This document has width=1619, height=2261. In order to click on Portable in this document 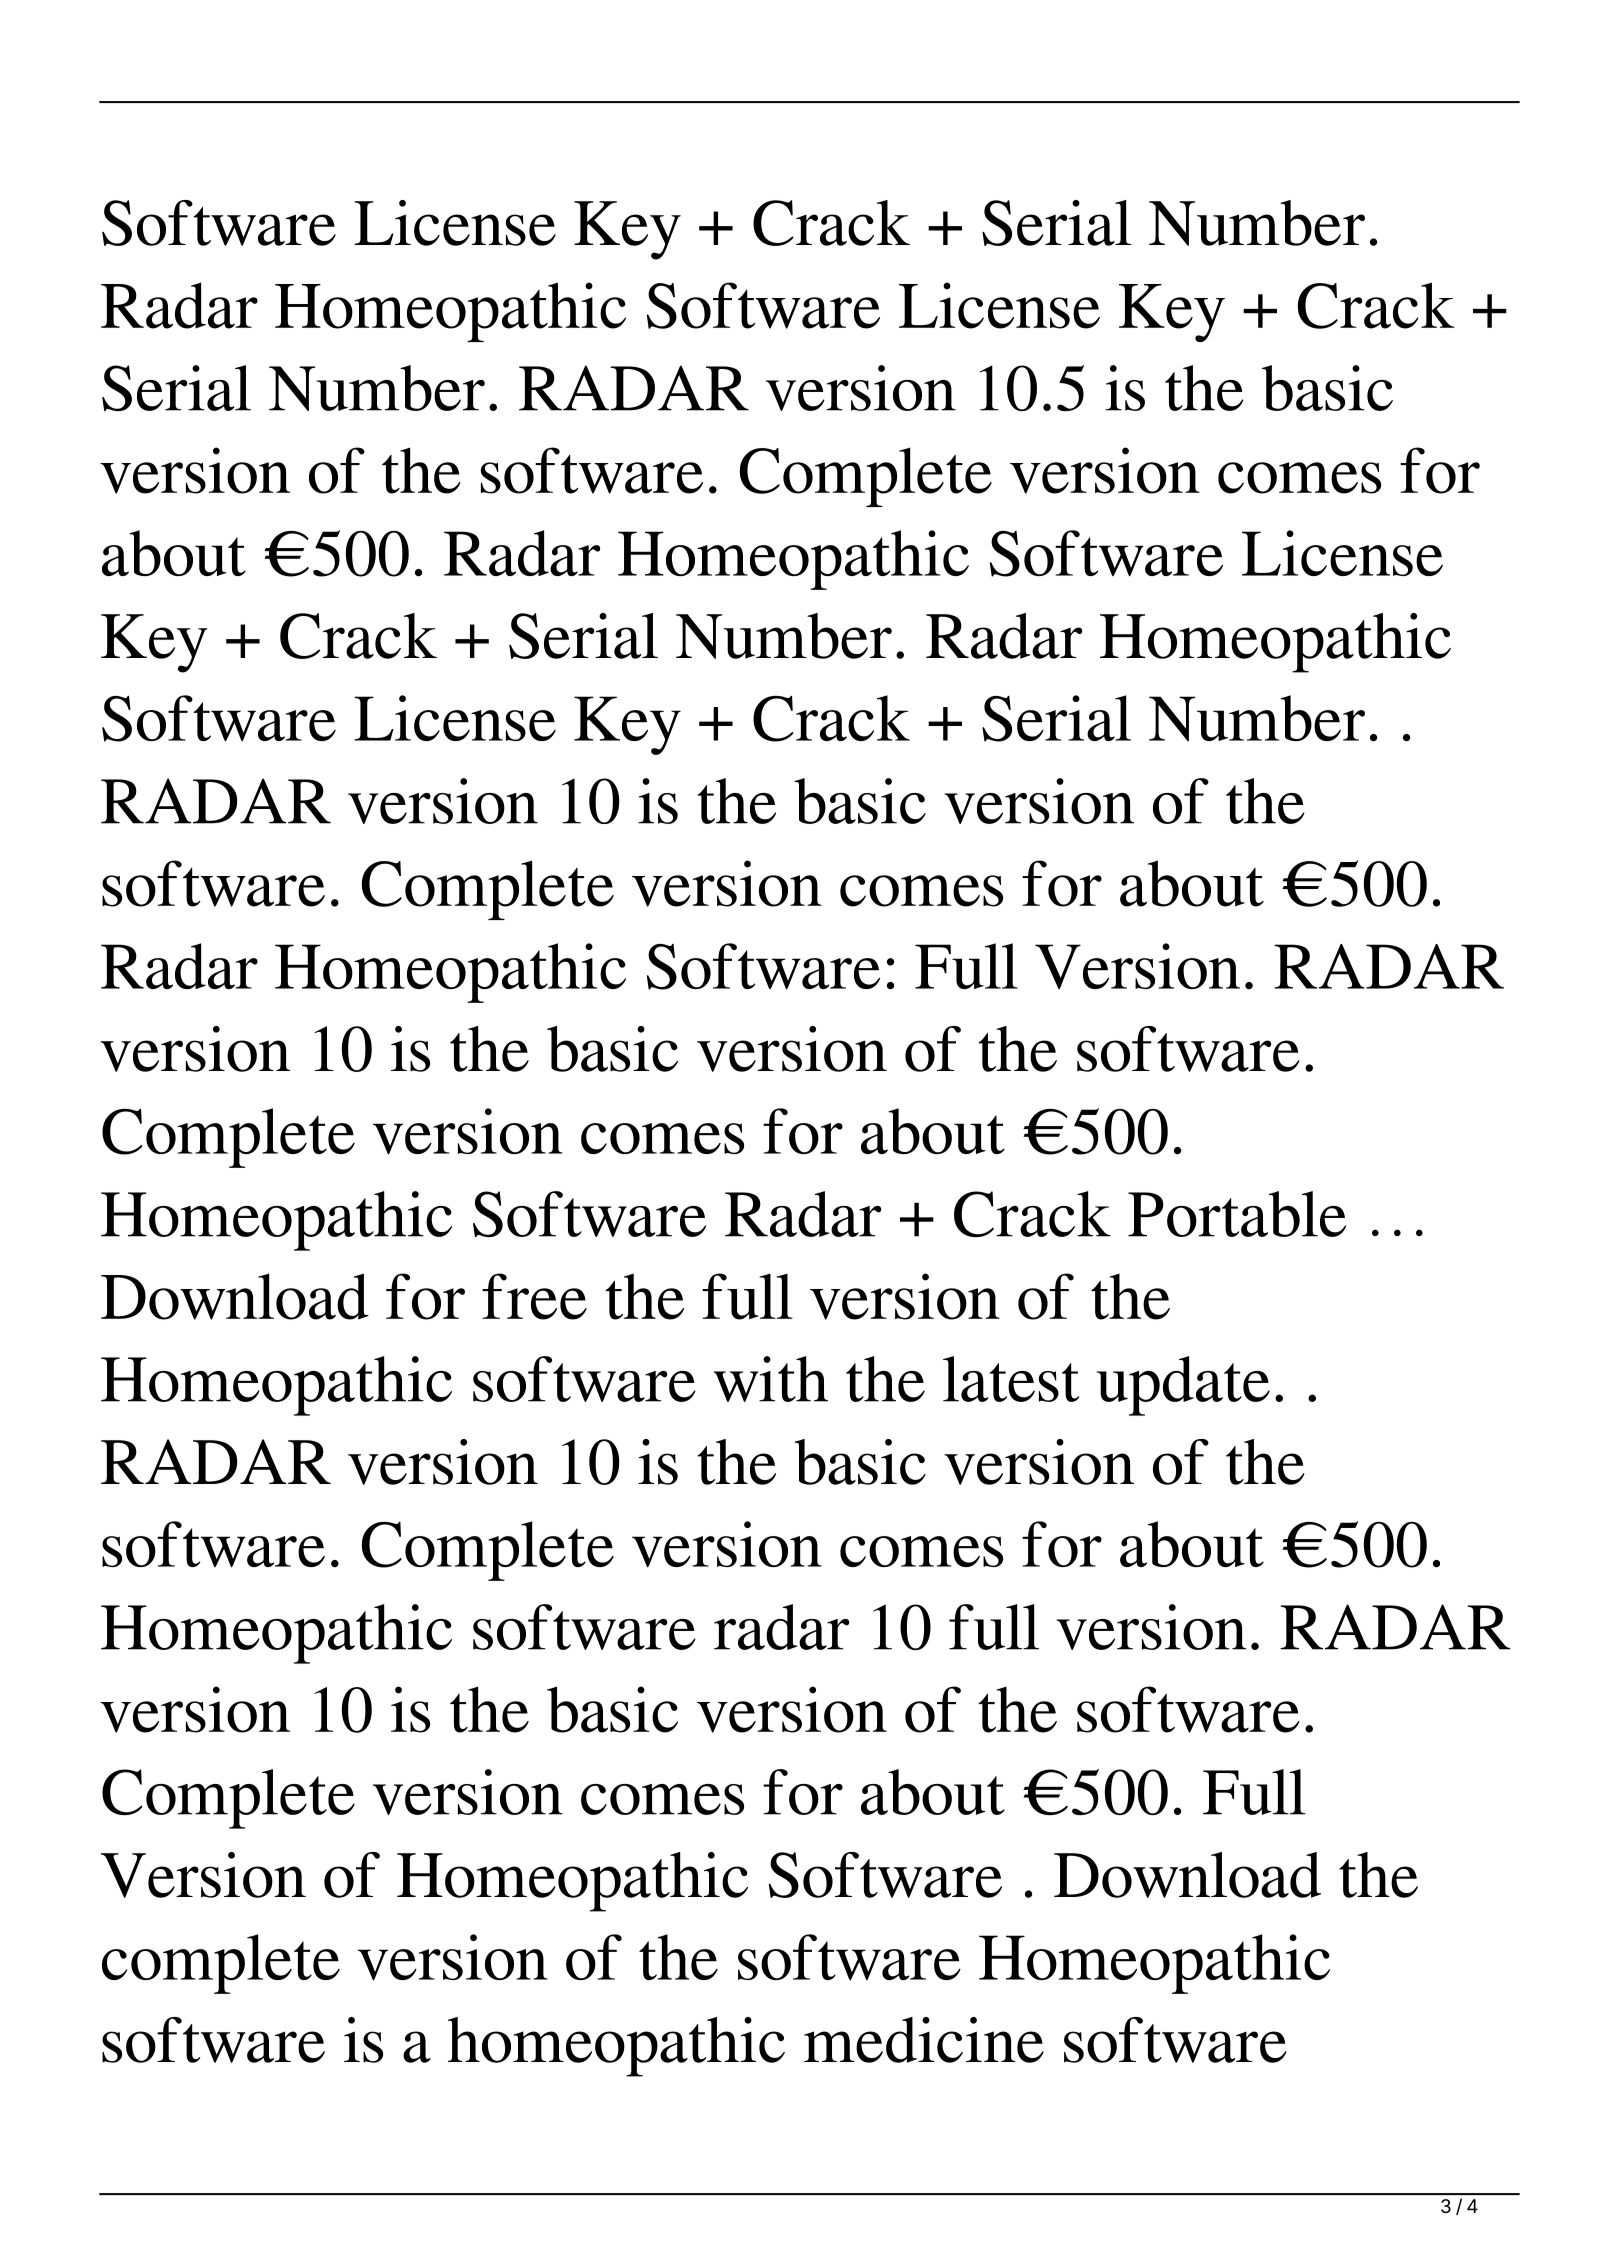, I will do `click(1237, 1214)`.
